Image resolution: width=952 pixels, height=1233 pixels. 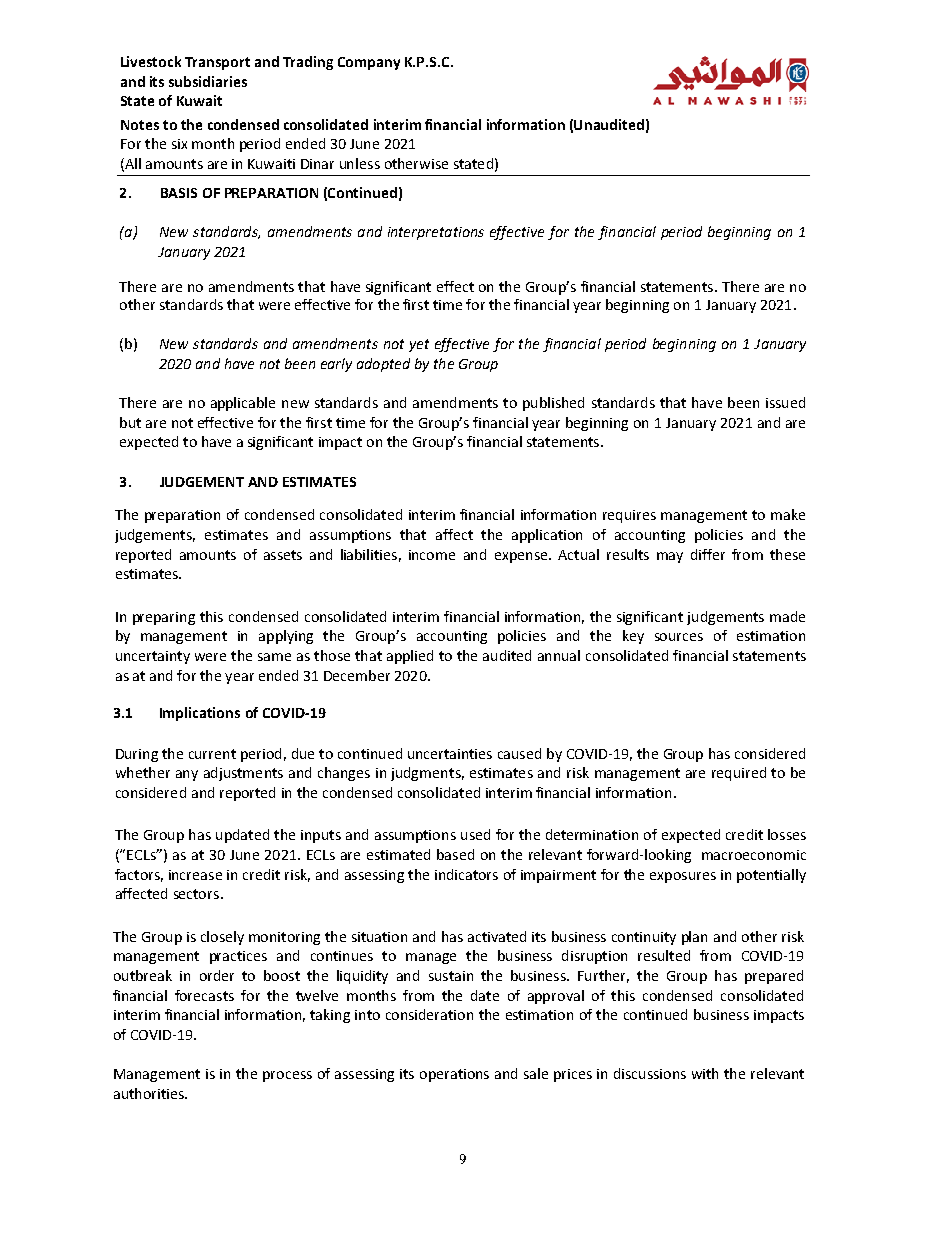 I want to click on interpretations, so click(x=436, y=233).
